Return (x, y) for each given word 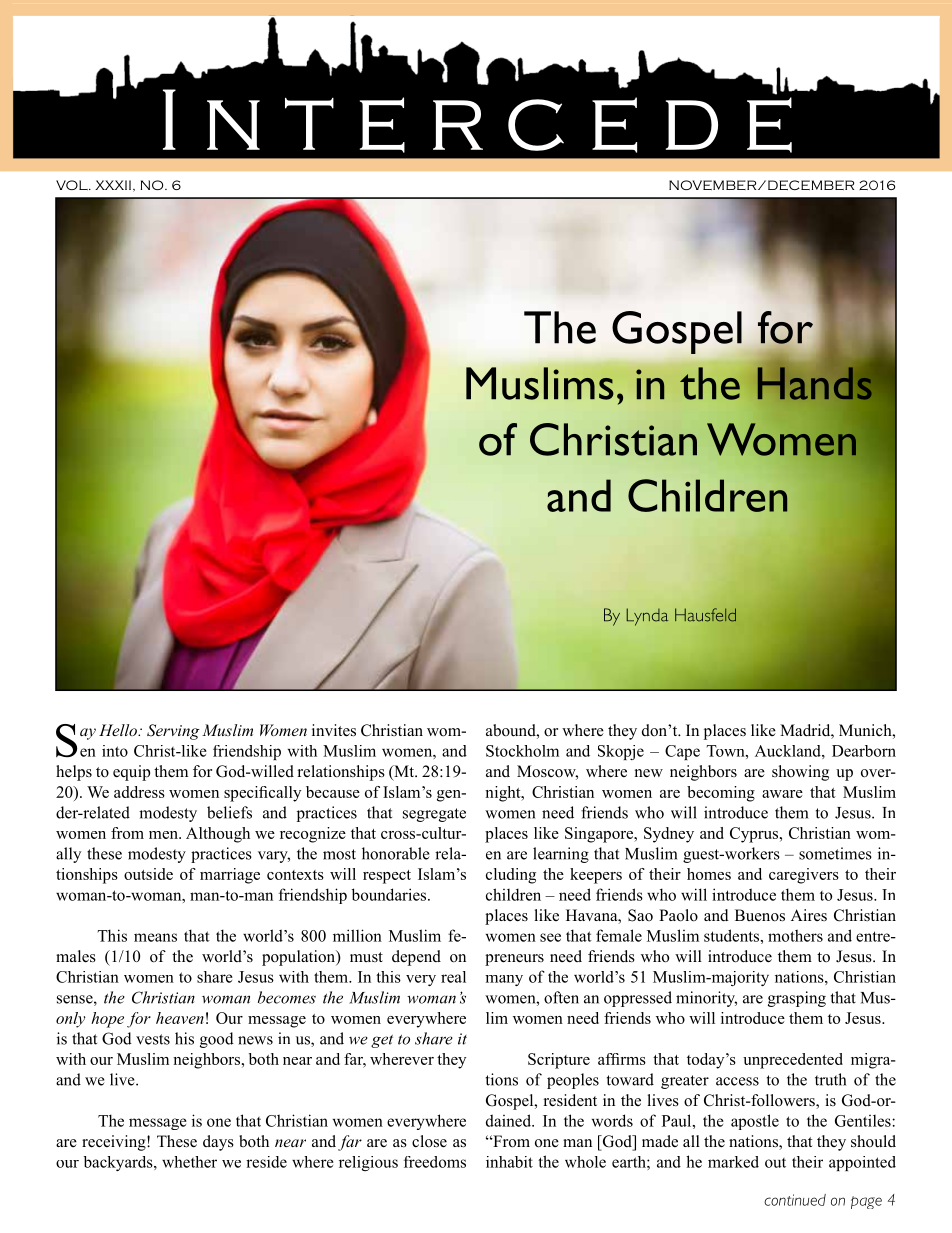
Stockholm (522, 751)
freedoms (435, 1162)
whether (189, 1162)
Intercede (478, 120)
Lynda (648, 617)
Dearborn (864, 751)
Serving (173, 732)
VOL (73, 185)
